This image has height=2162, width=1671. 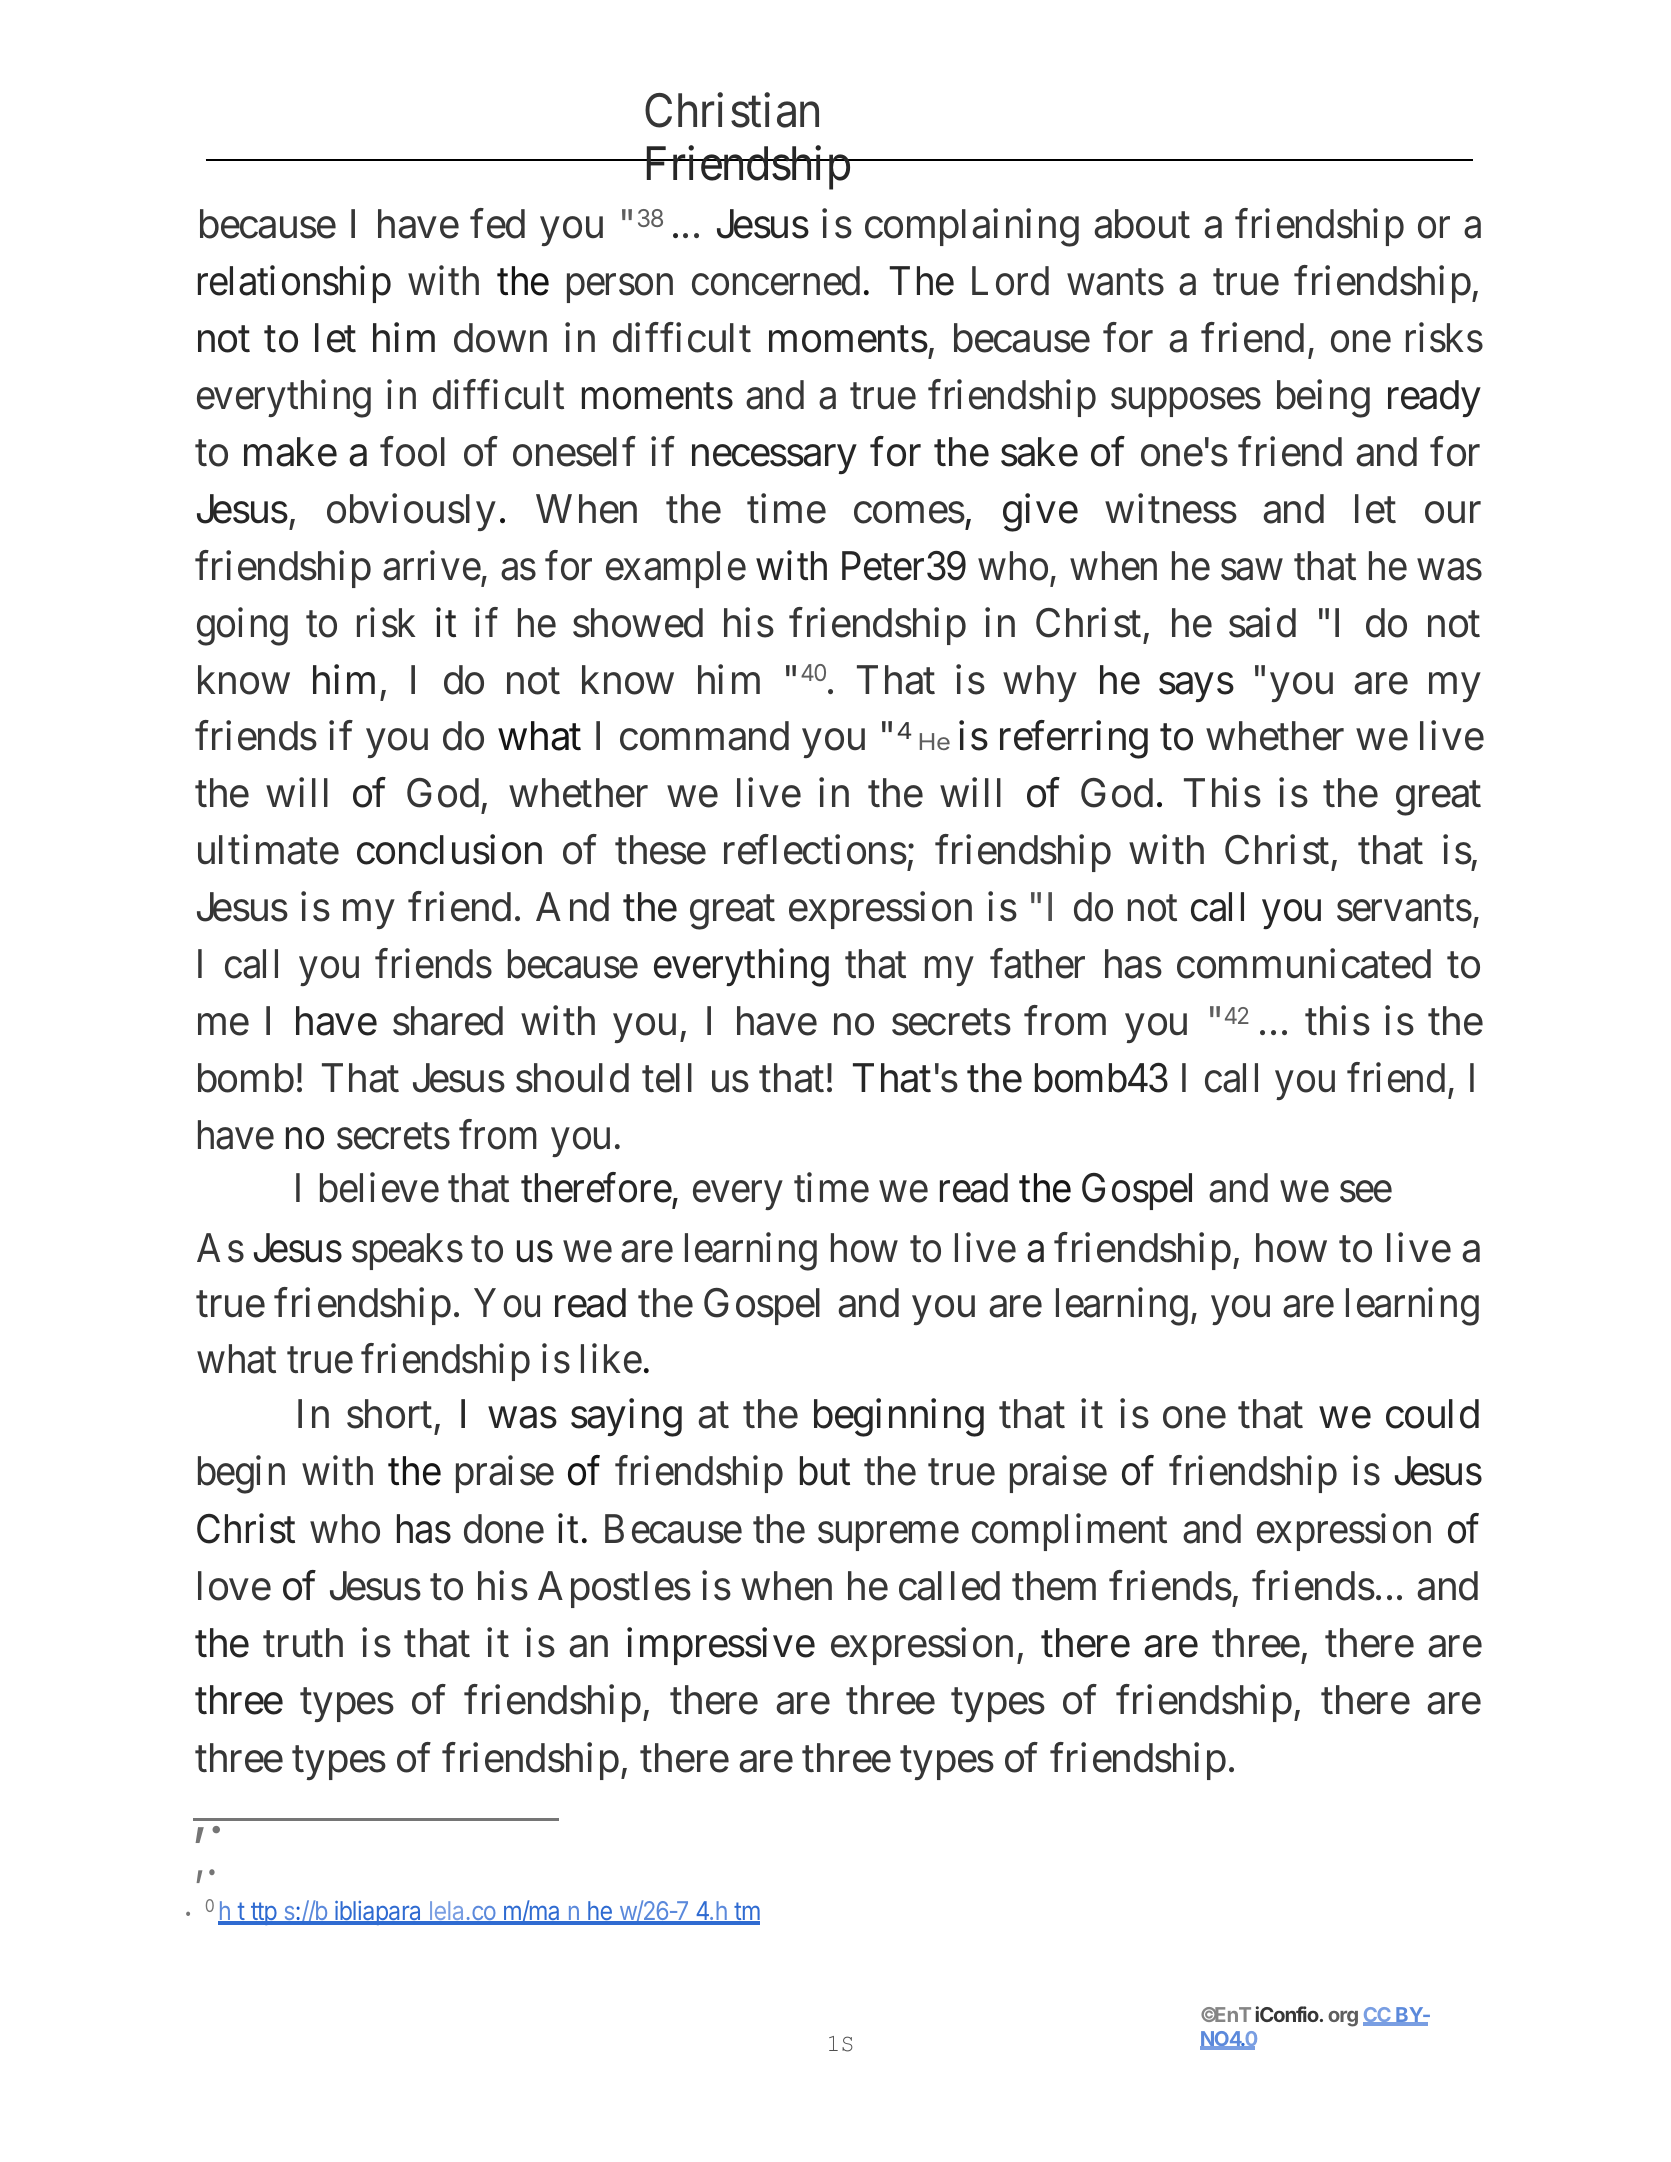 I want to click on impressive, so click(x=721, y=1646).
